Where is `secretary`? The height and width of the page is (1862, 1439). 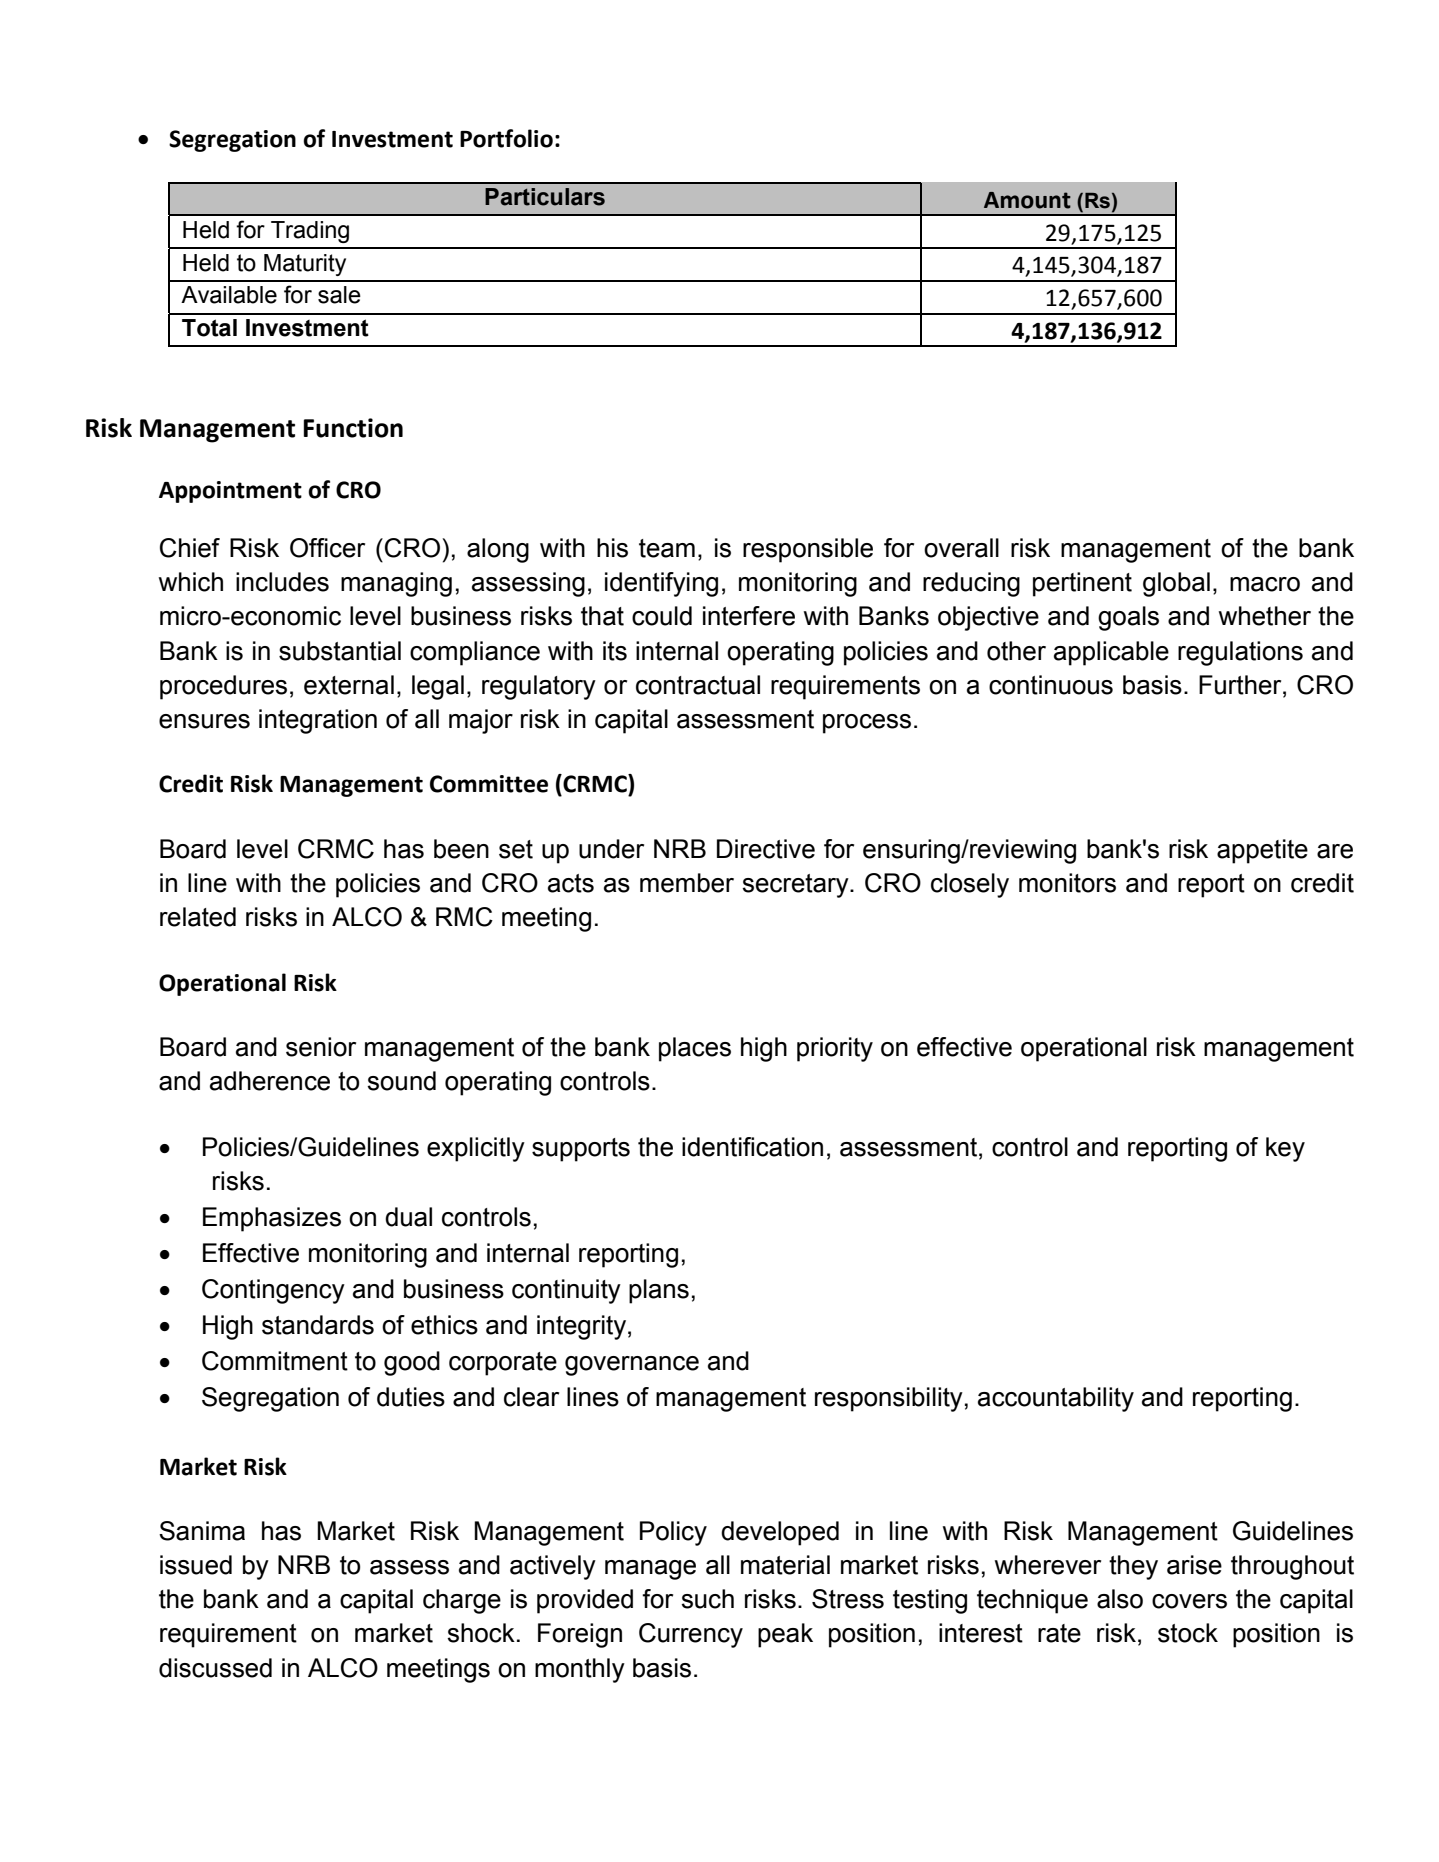 secretary is located at coordinates (796, 886).
